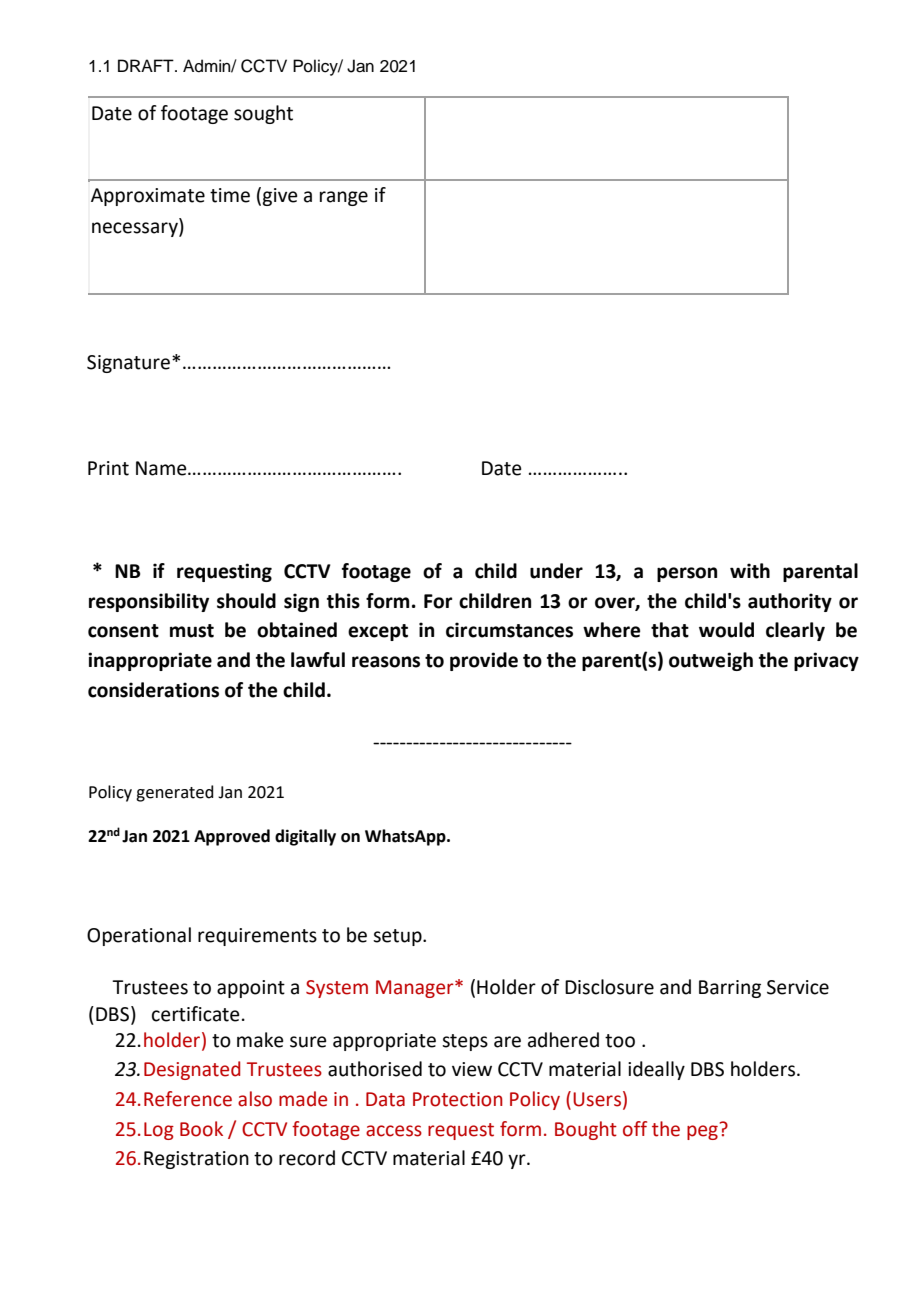 The width and height of the image is (924, 1308). Describe the element at coordinates (263, 114) in the image. I see `sought` at that location.
